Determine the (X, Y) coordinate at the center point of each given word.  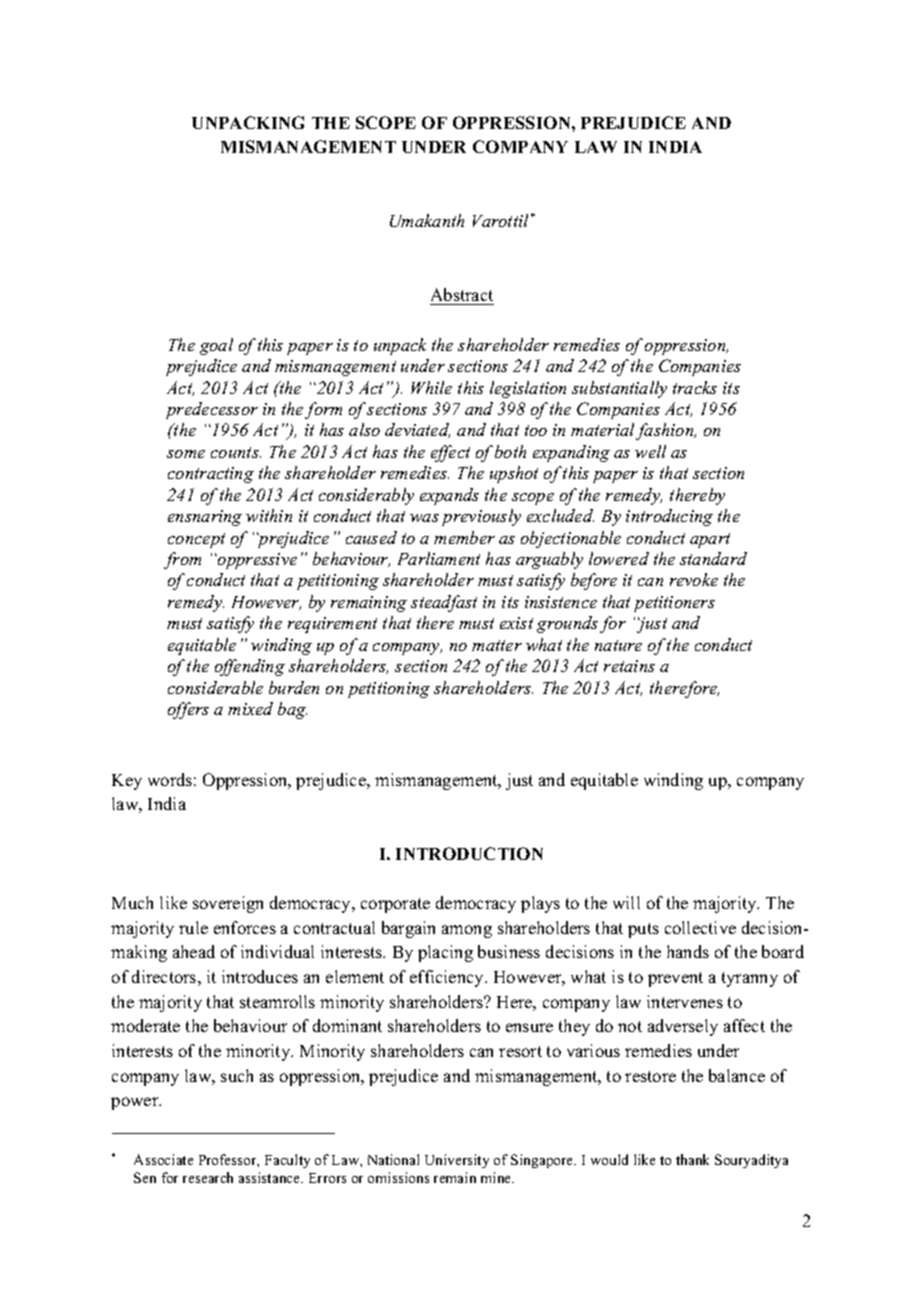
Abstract (462, 296)
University (457, 1161)
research (208, 1177)
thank (692, 1159)
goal (216, 346)
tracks (695, 387)
